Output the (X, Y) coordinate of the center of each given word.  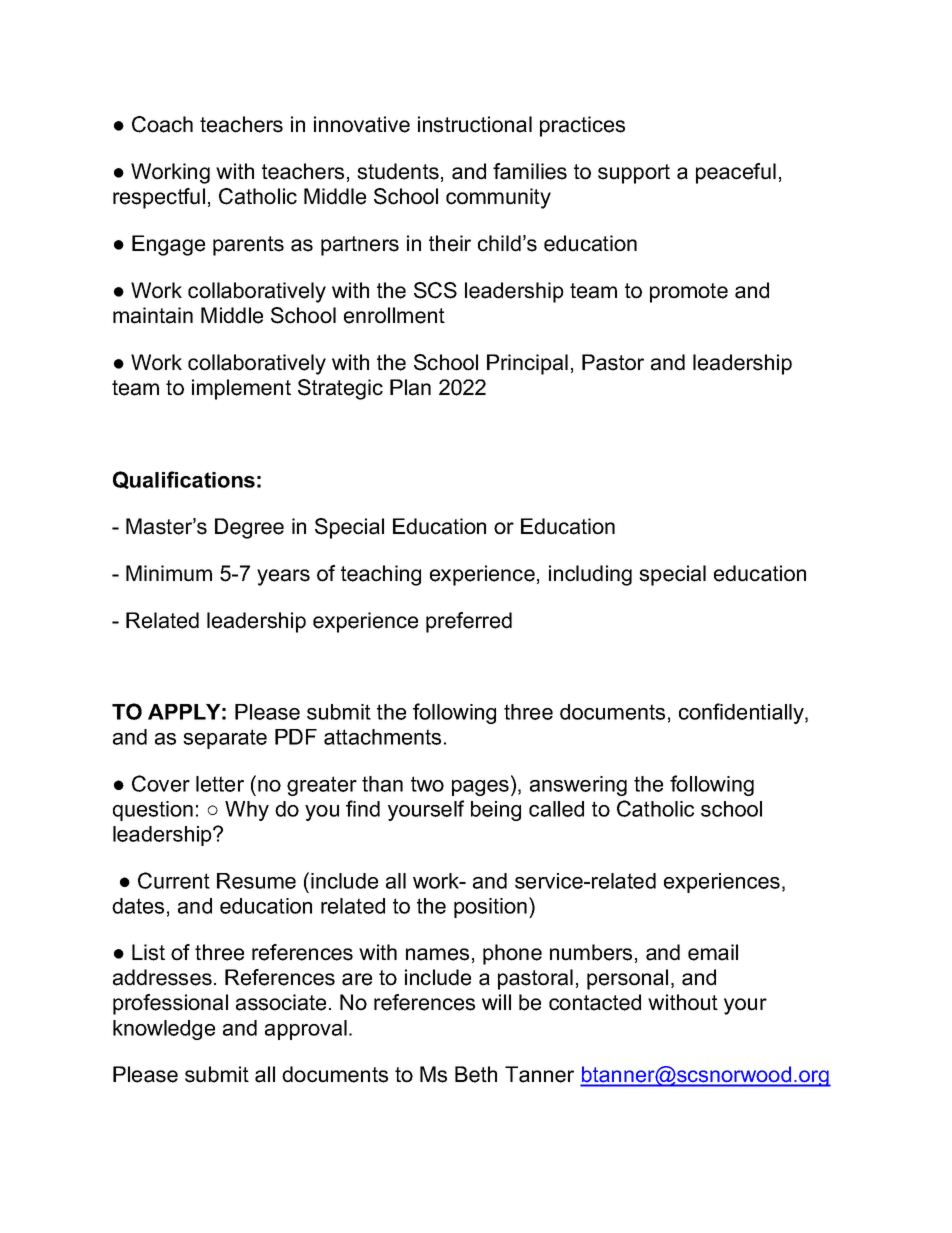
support (634, 174)
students (398, 171)
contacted (595, 1002)
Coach (162, 124)
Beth (476, 1074)
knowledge (164, 1030)
